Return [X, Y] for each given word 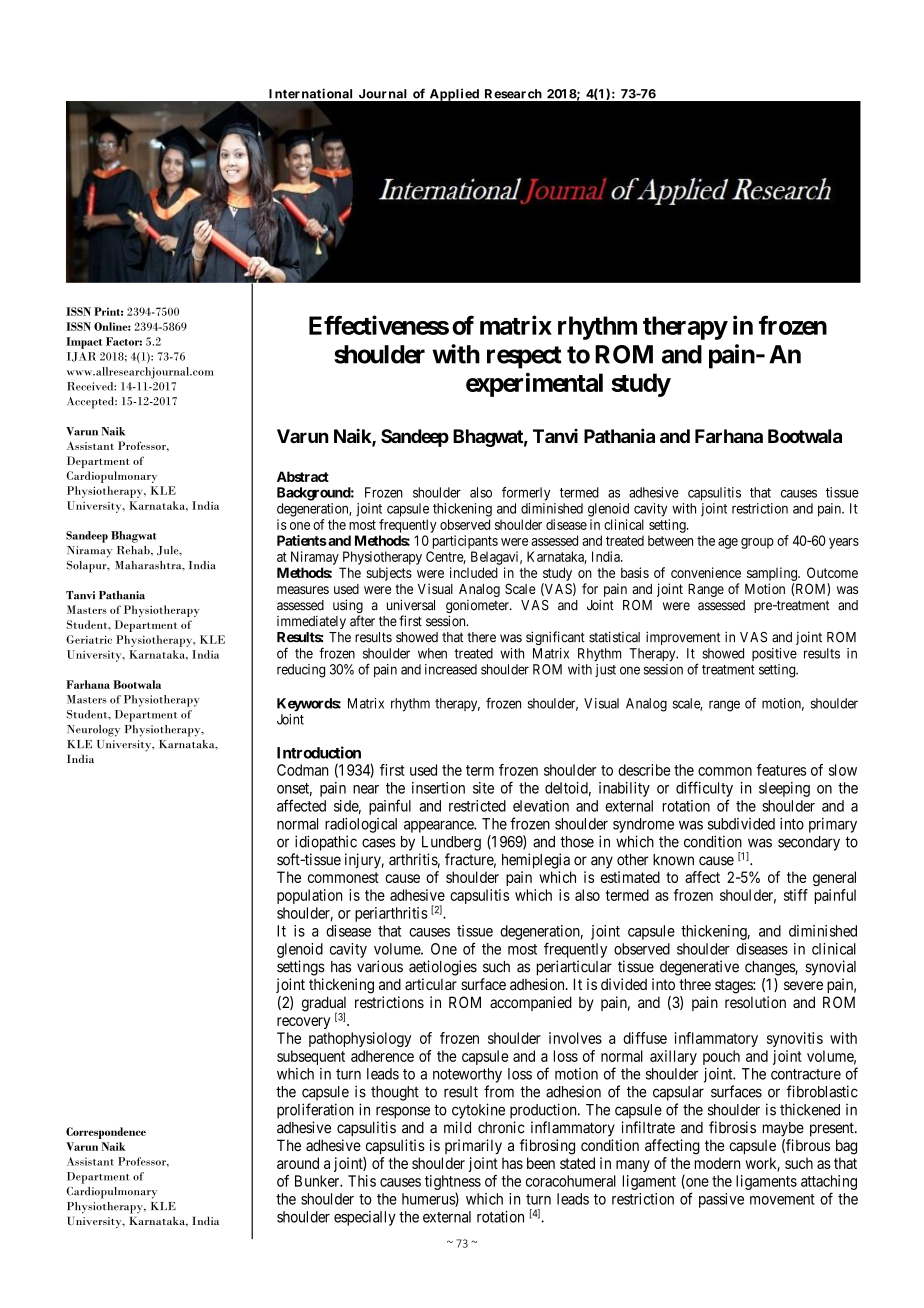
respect [524, 357]
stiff [796, 895]
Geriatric [89, 639]
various [380, 966]
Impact [84, 343]
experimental [534, 384]
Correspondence [106, 1133]
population [309, 896]
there [481, 637]
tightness [453, 1182]
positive [774, 654]
